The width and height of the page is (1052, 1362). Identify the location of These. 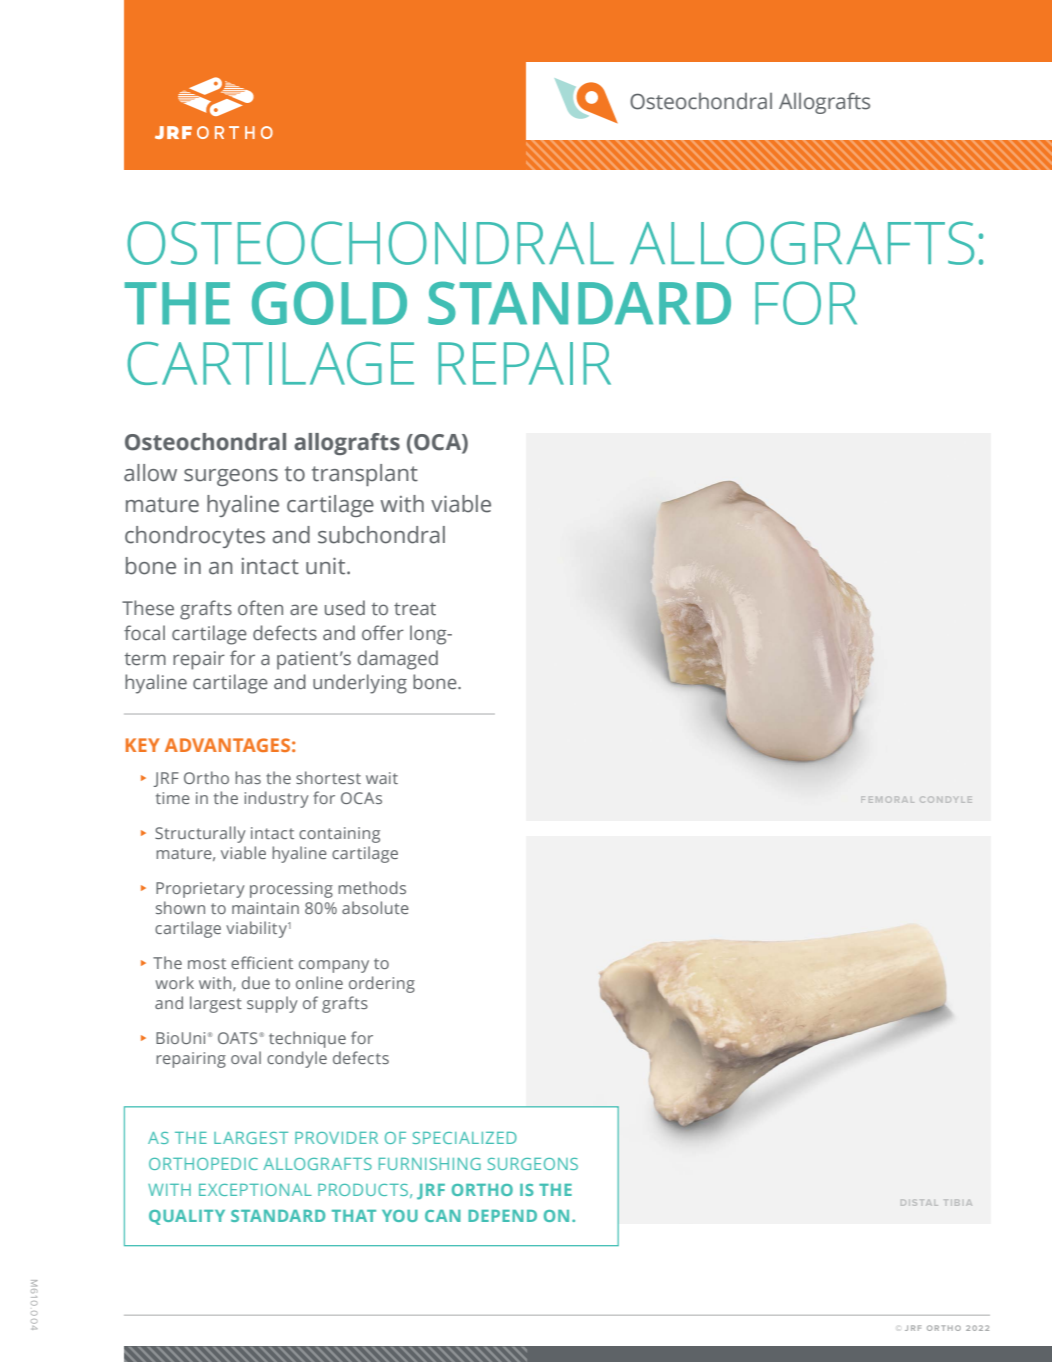
(148, 608).
